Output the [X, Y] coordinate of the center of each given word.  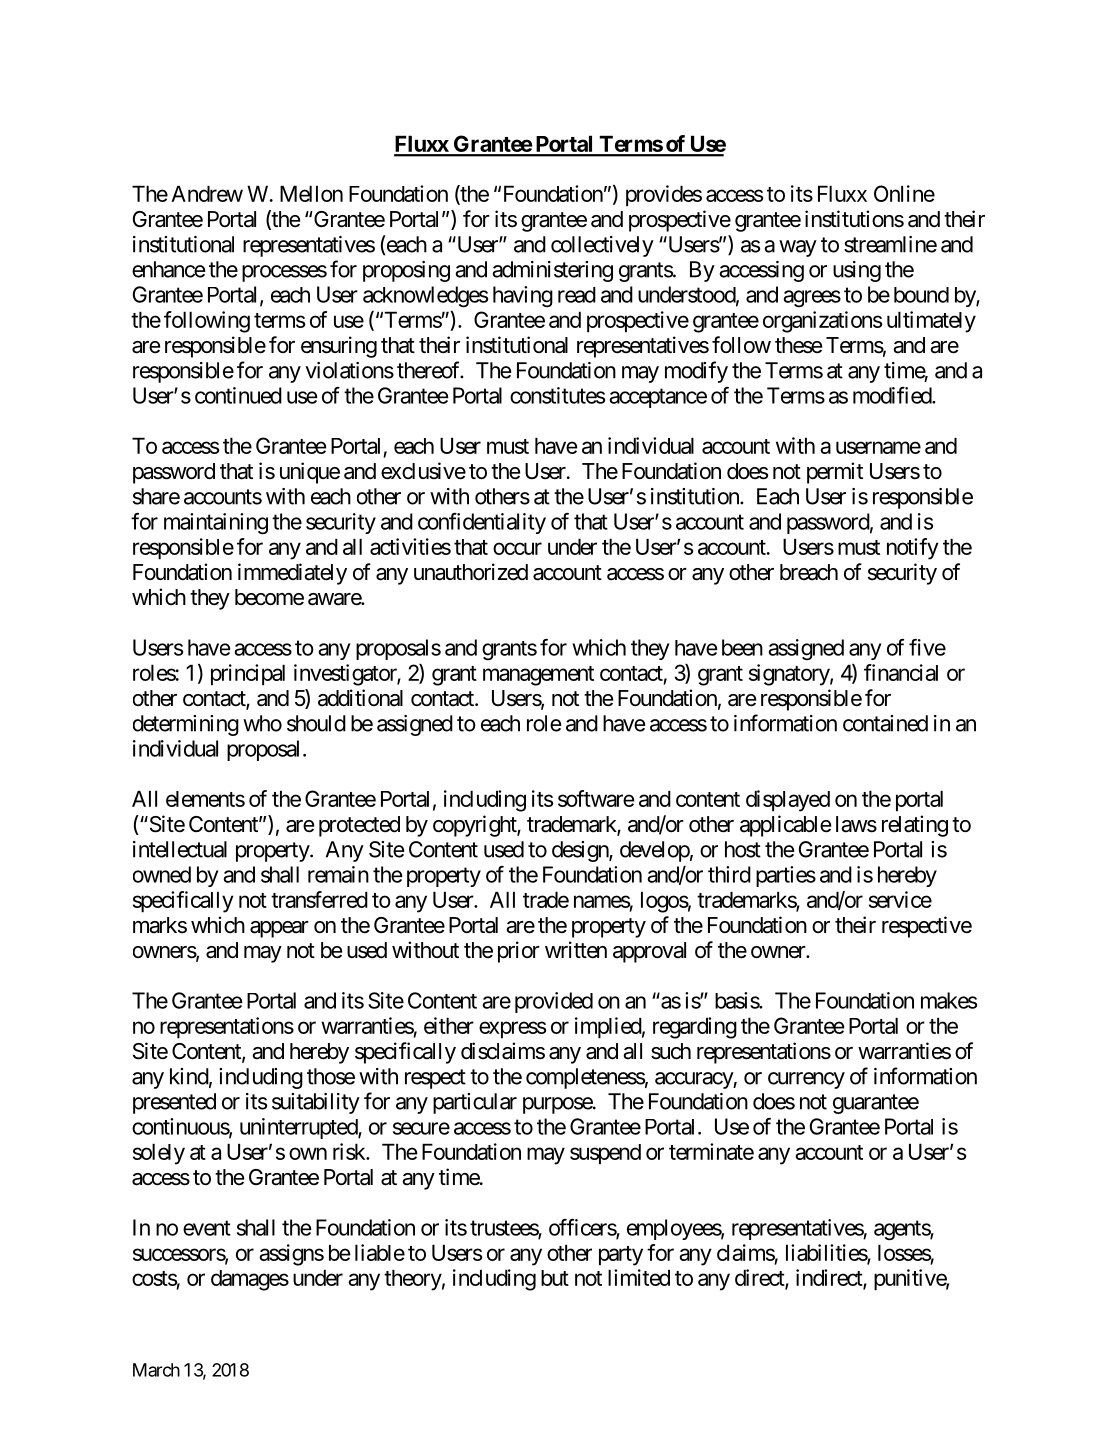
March [156, 1370]
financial [901, 672]
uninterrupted [299, 1128]
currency [806, 1080]
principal [248, 675]
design [581, 851]
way [798, 248]
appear [279, 929]
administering [552, 271]
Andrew [207, 193]
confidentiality [482, 523]
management [538, 676]
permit [835, 473]
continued [238, 395]
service [900, 899]
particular [475, 1103]
